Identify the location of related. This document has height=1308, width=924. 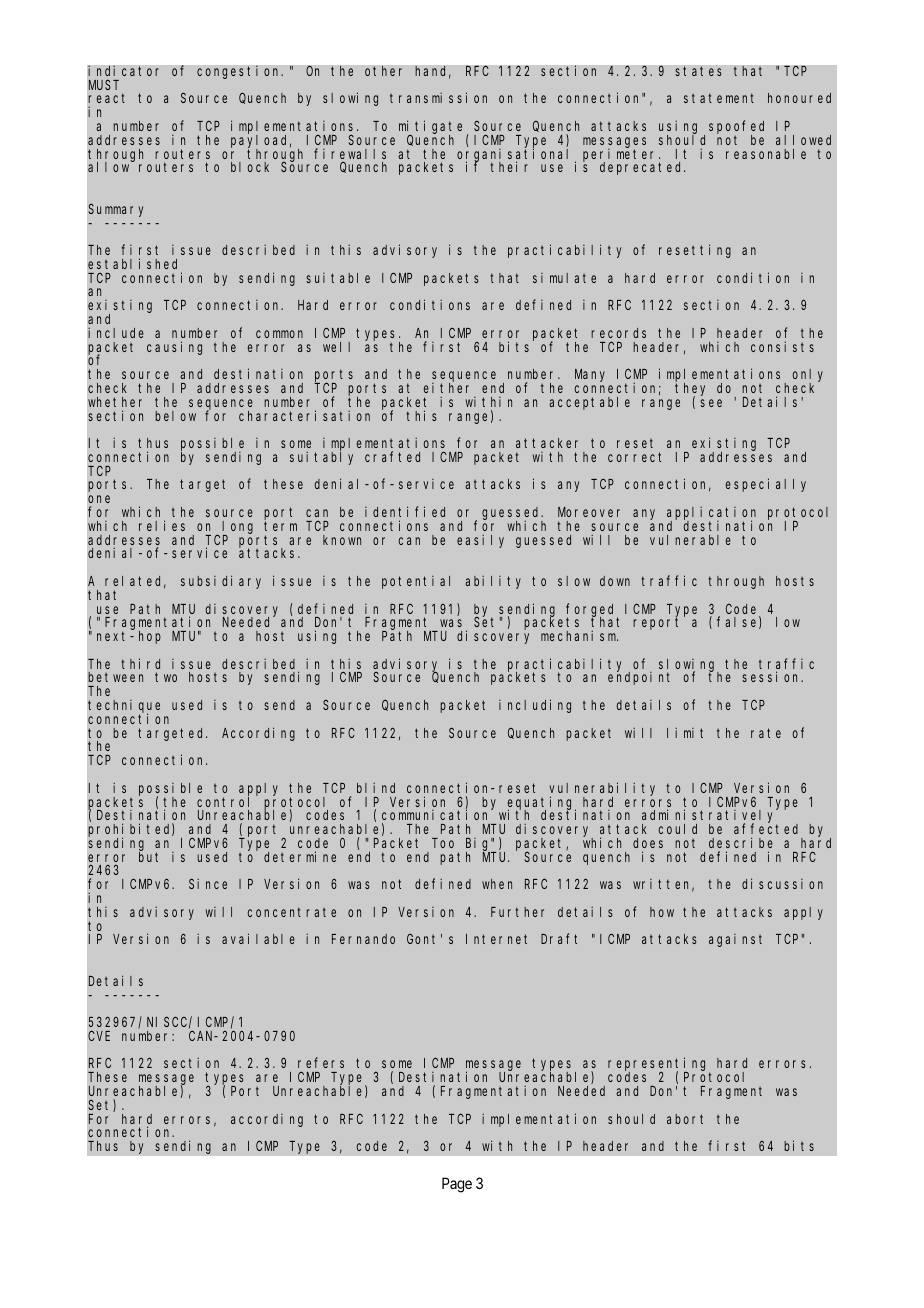
(135, 582).
